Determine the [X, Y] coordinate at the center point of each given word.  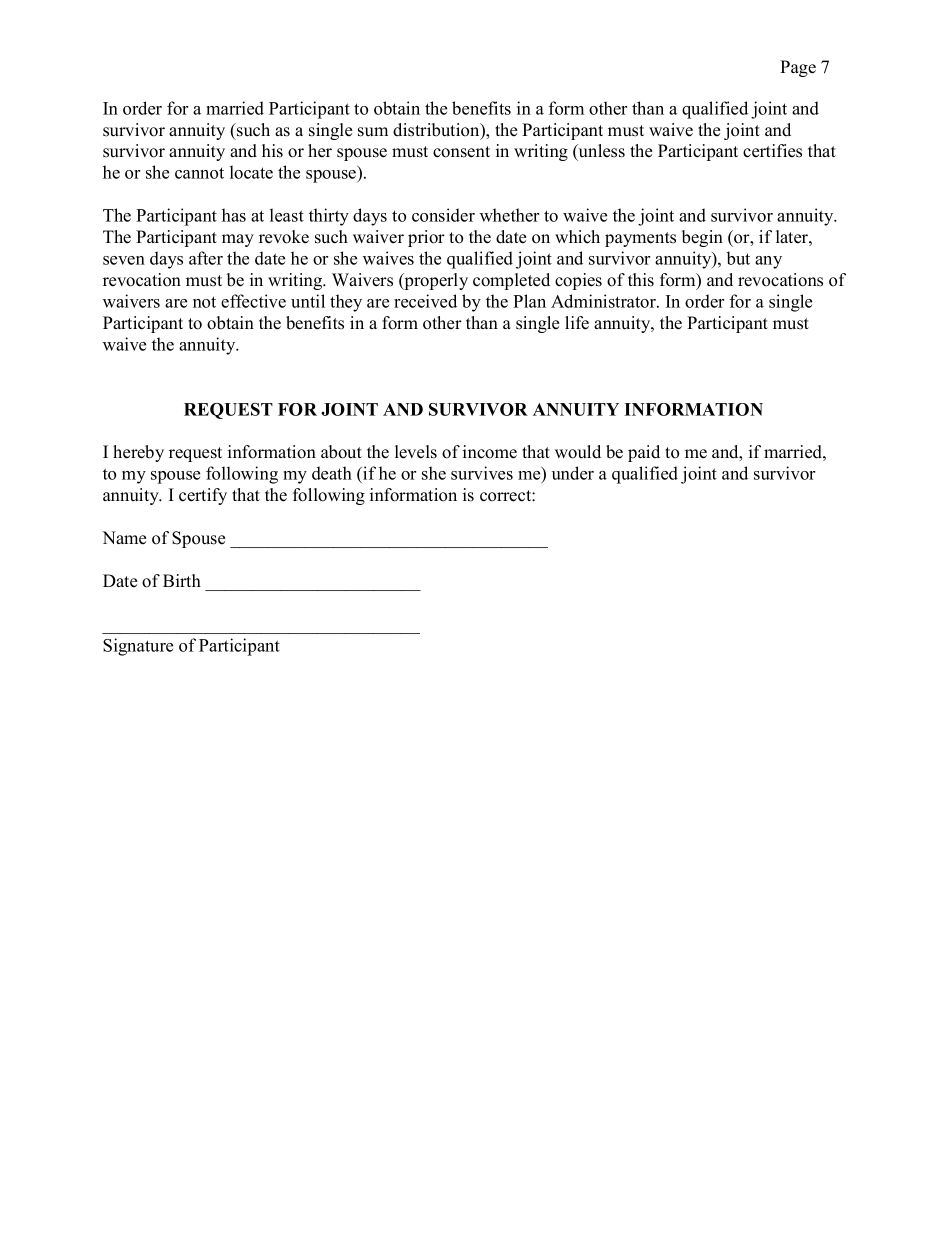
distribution [437, 131]
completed [511, 281]
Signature [138, 647]
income [490, 452]
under [573, 473]
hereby [138, 453]
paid [644, 453]
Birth [182, 580]
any [768, 262]
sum [373, 132]
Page [798, 68]
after [206, 258]
